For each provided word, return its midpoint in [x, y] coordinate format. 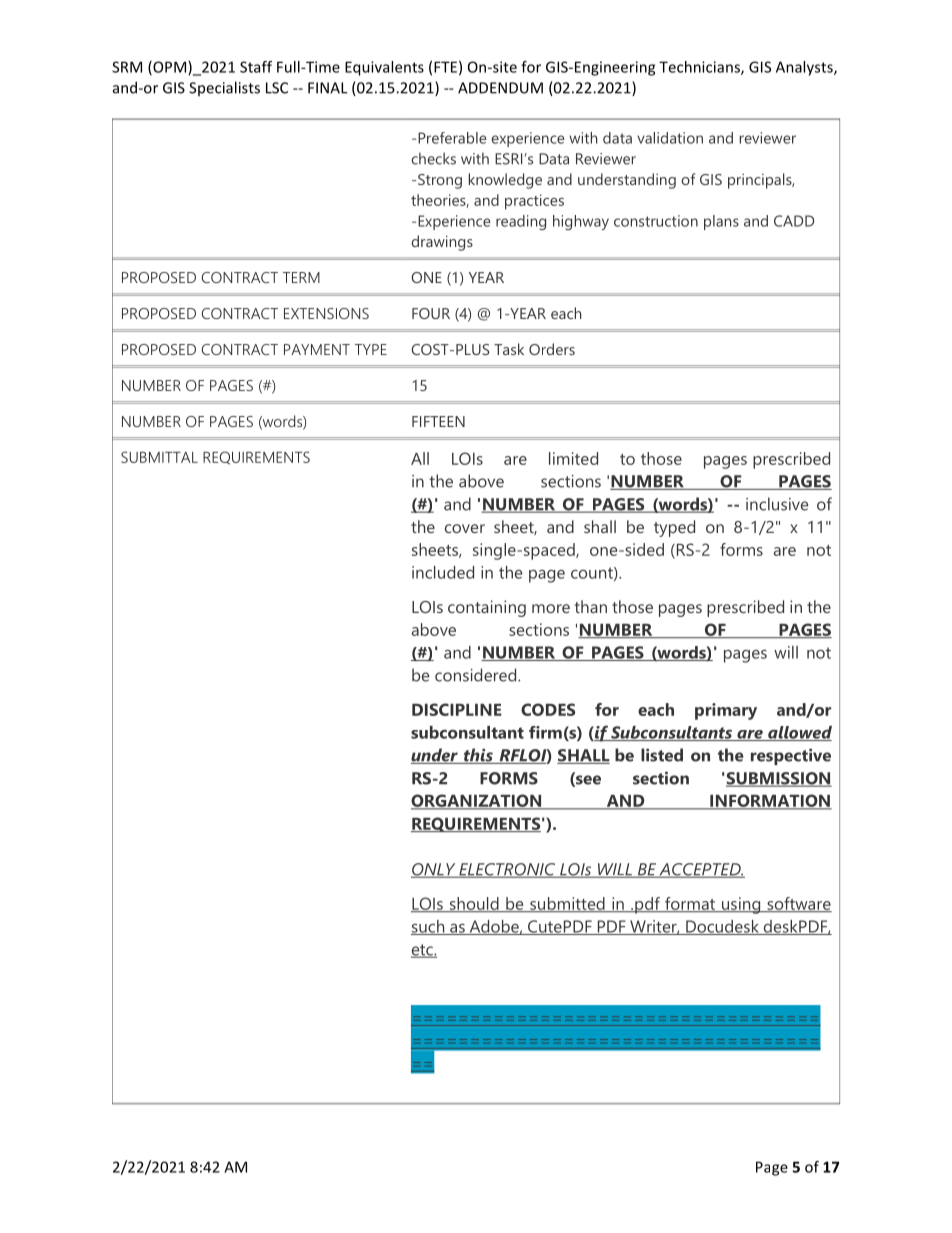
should [474, 904]
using [741, 905]
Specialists [224, 88]
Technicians [700, 68]
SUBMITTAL [159, 457]
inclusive [777, 504]
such [429, 927]
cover [465, 528]
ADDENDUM [500, 88]
